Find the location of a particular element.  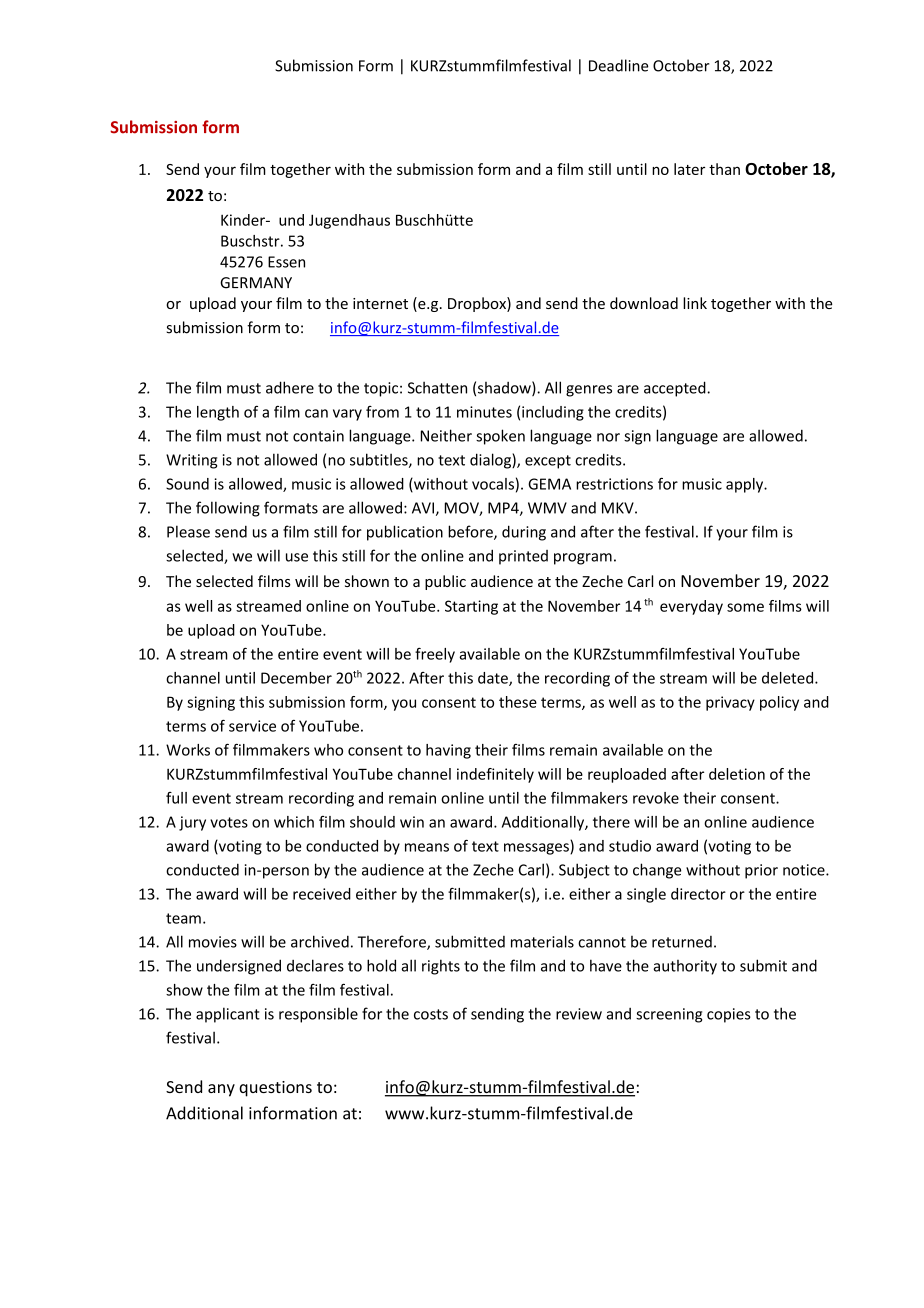

than is located at coordinates (724, 169).
